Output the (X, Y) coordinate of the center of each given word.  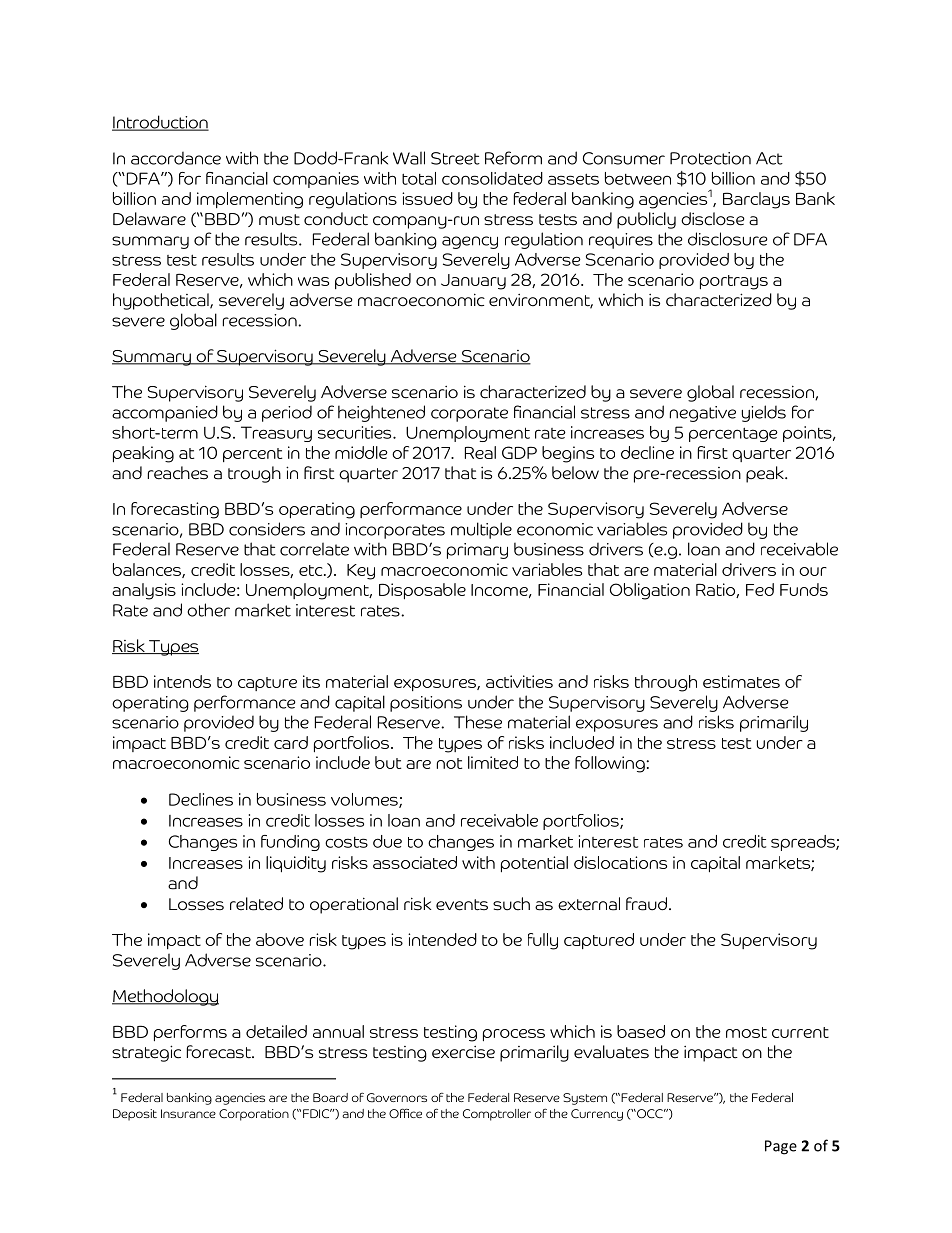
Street (455, 158)
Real (480, 452)
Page (781, 1147)
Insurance (188, 1113)
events (462, 905)
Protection (710, 158)
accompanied (165, 413)
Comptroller (497, 1115)
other (208, 610)
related (256, 904)
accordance (176, 158)
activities (519, 681)
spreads (804, 843)
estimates (741, 681)
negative (703, 414)
